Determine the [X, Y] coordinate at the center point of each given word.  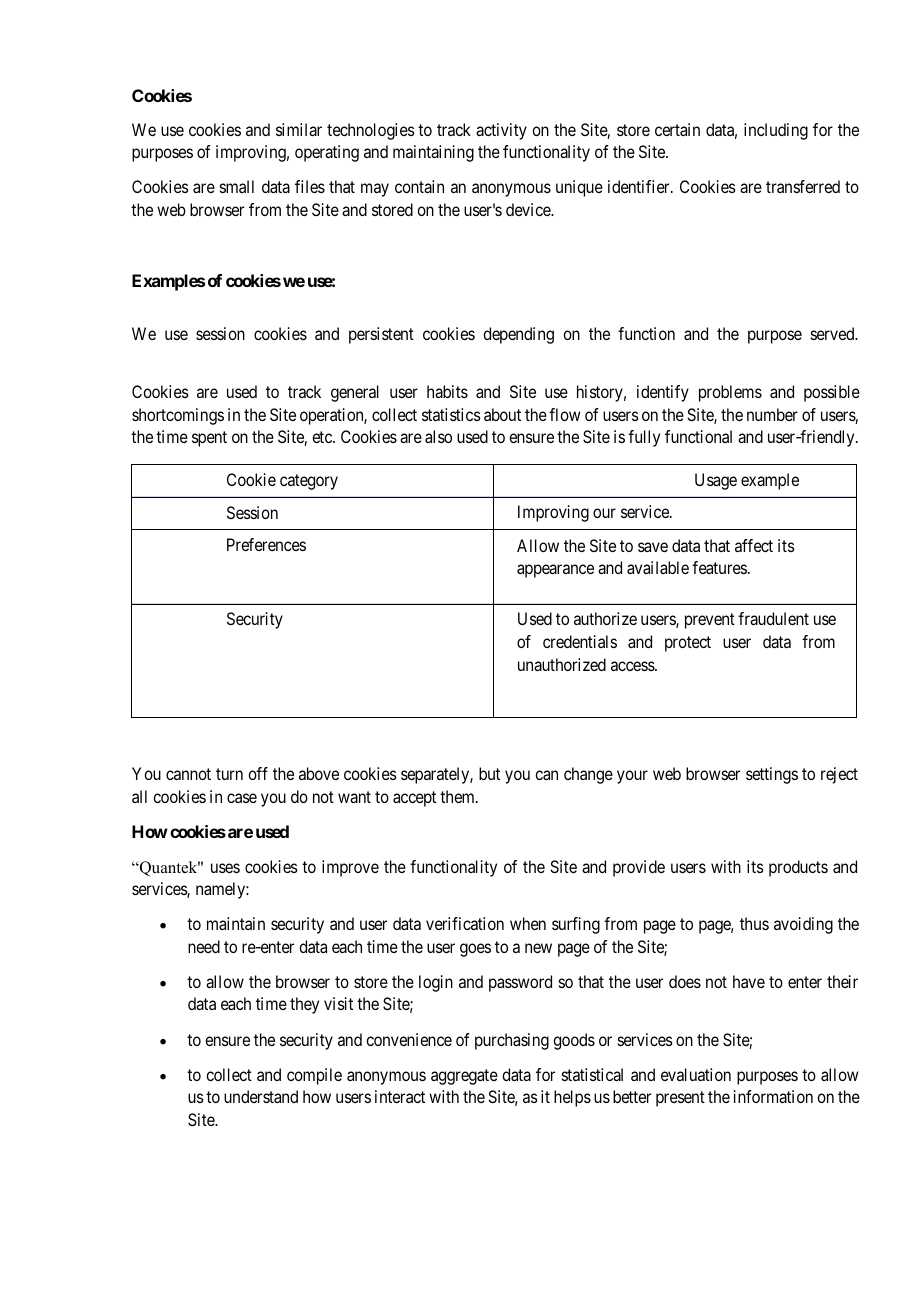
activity [501, 131]
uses [225, 868]
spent [209, 439]
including [776, 131]
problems [730, 393]
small [237, 186]
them [458, 796]
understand [261, 1096]
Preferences [266, 544]
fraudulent [773, 618]
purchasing [512, 1041]
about [502, 414]
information [773, 1096]
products [798, 868]
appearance [555, 571]
